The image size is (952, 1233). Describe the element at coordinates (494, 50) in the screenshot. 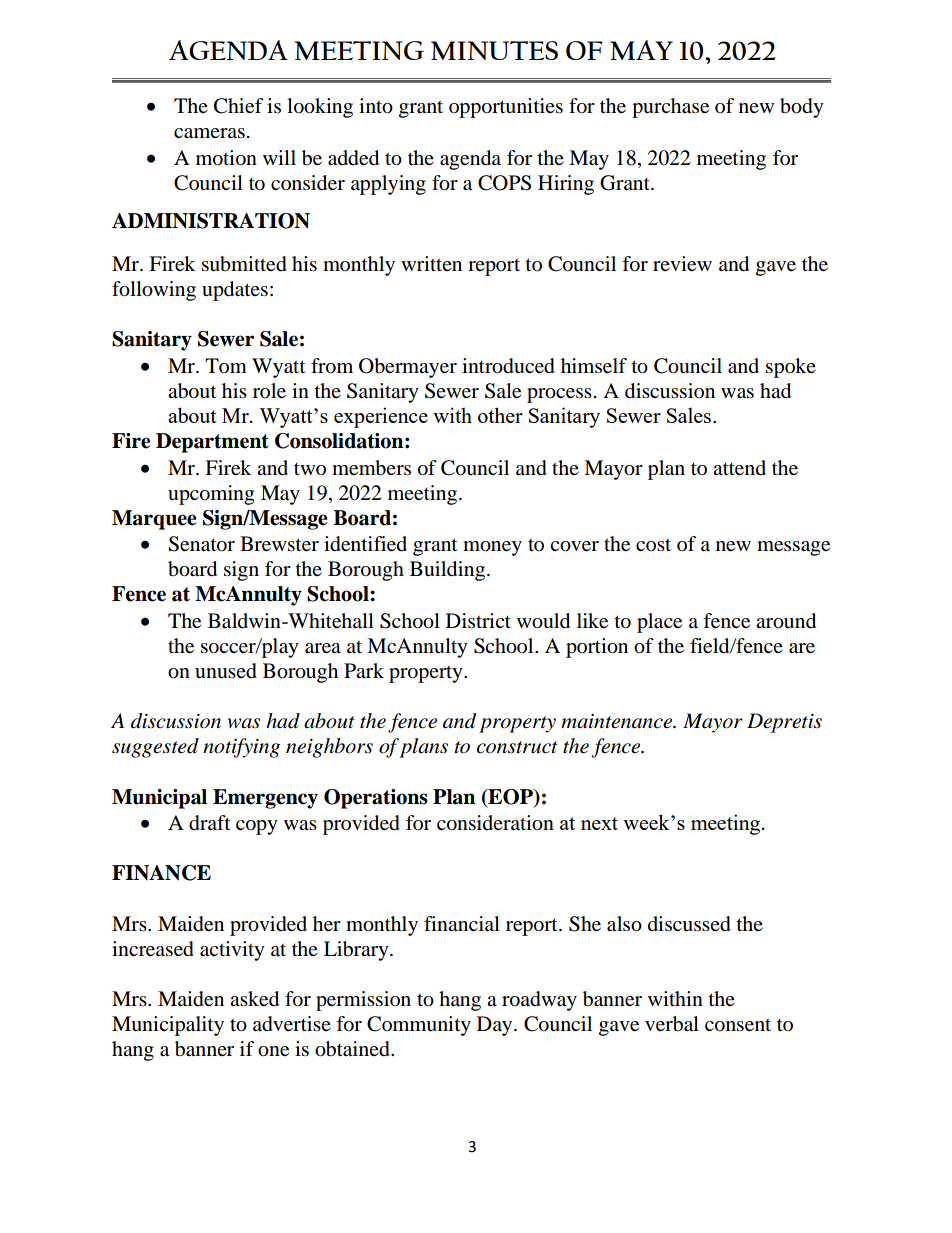

I see `MINUTES` at that location.
